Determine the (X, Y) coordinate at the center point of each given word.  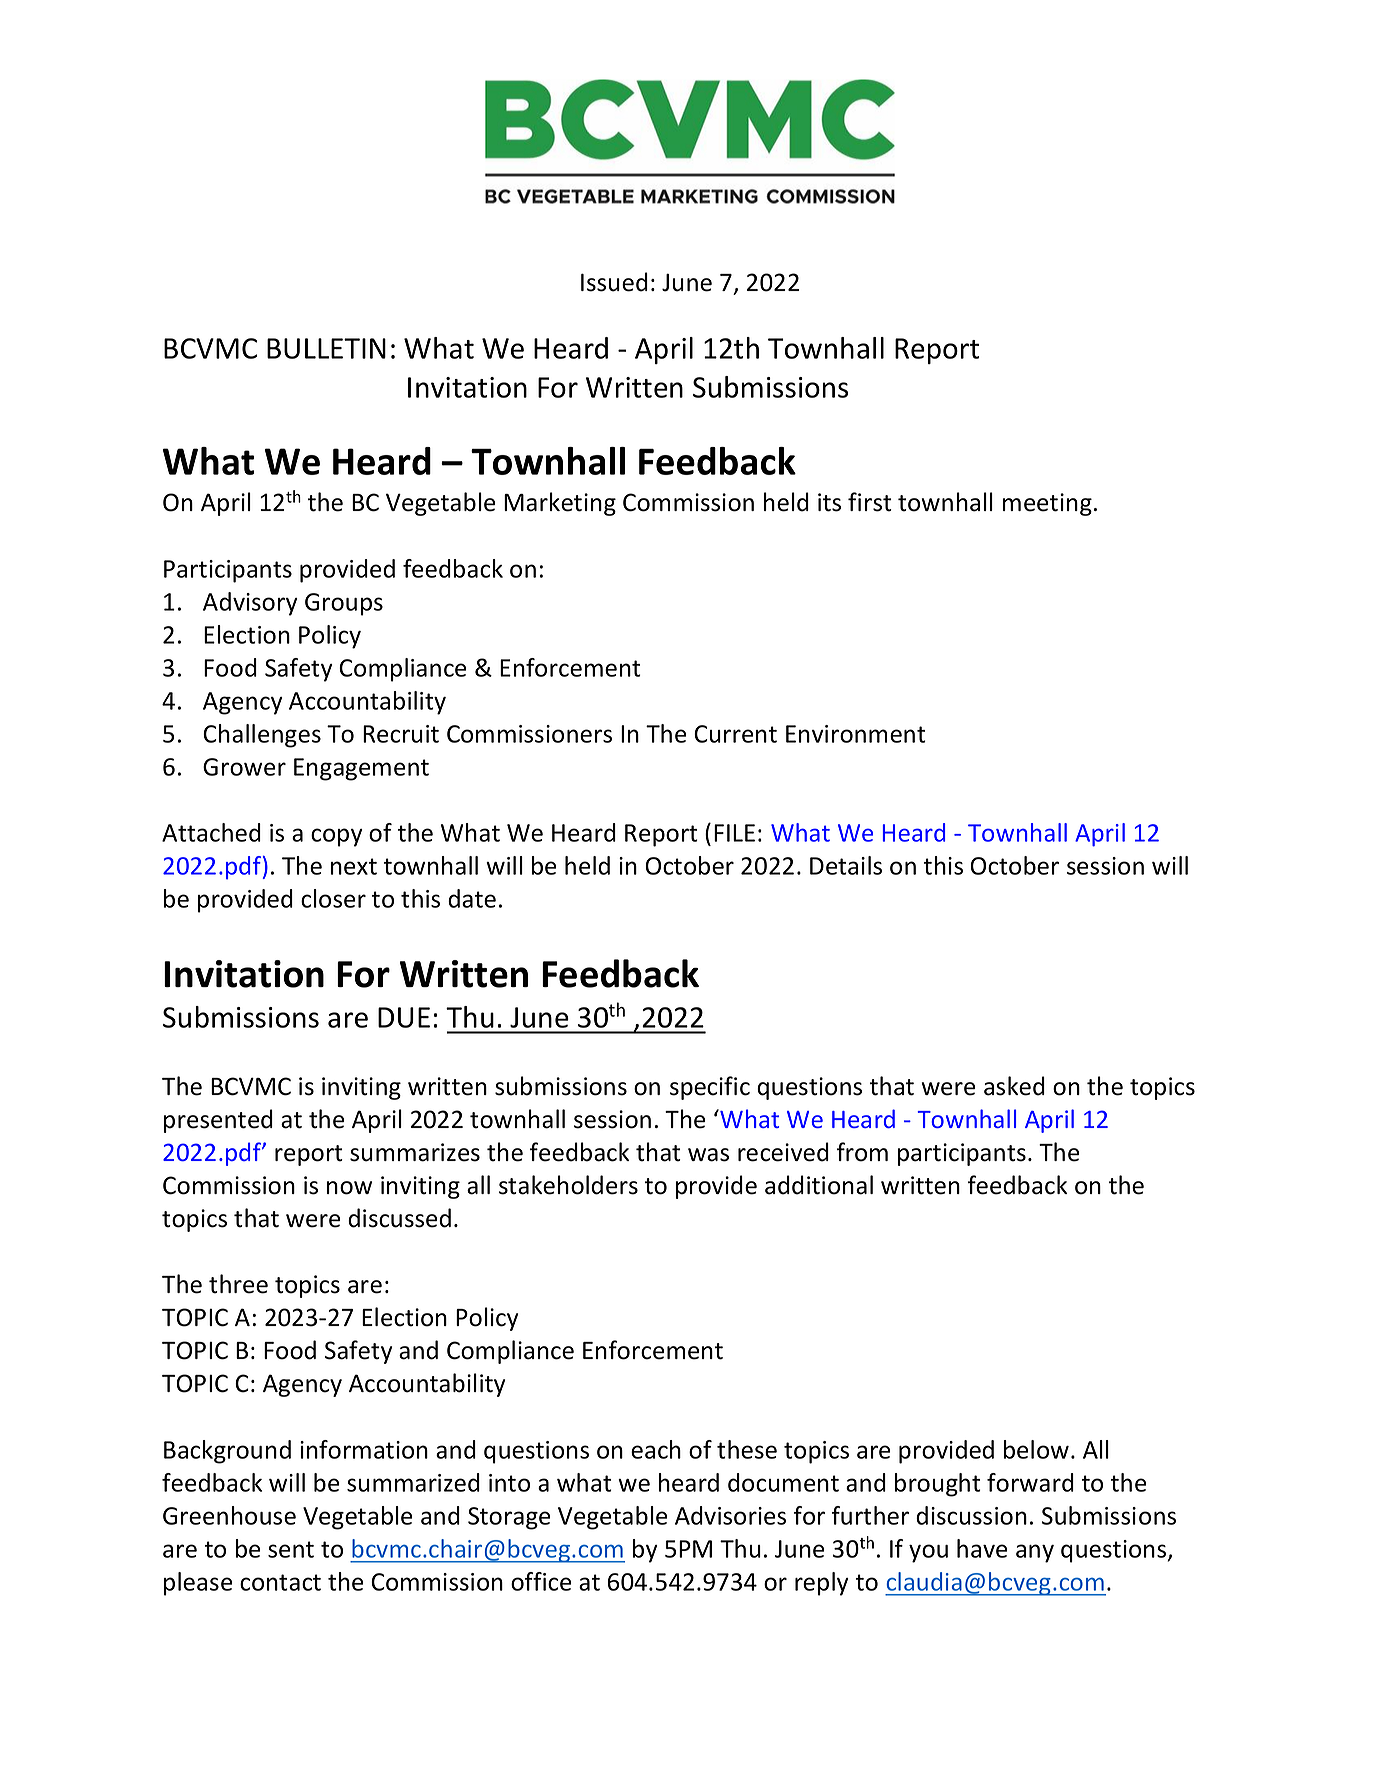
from (862, 1152)
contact (280, 1582)
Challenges (262, 736)
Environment (856, 734)
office (541, 1581)
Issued (614, 282)
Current (735, 734)
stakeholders (568, 1185)
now (349, 1188)
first (870, 502)
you (928, 1553)
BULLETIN (326, 348)
